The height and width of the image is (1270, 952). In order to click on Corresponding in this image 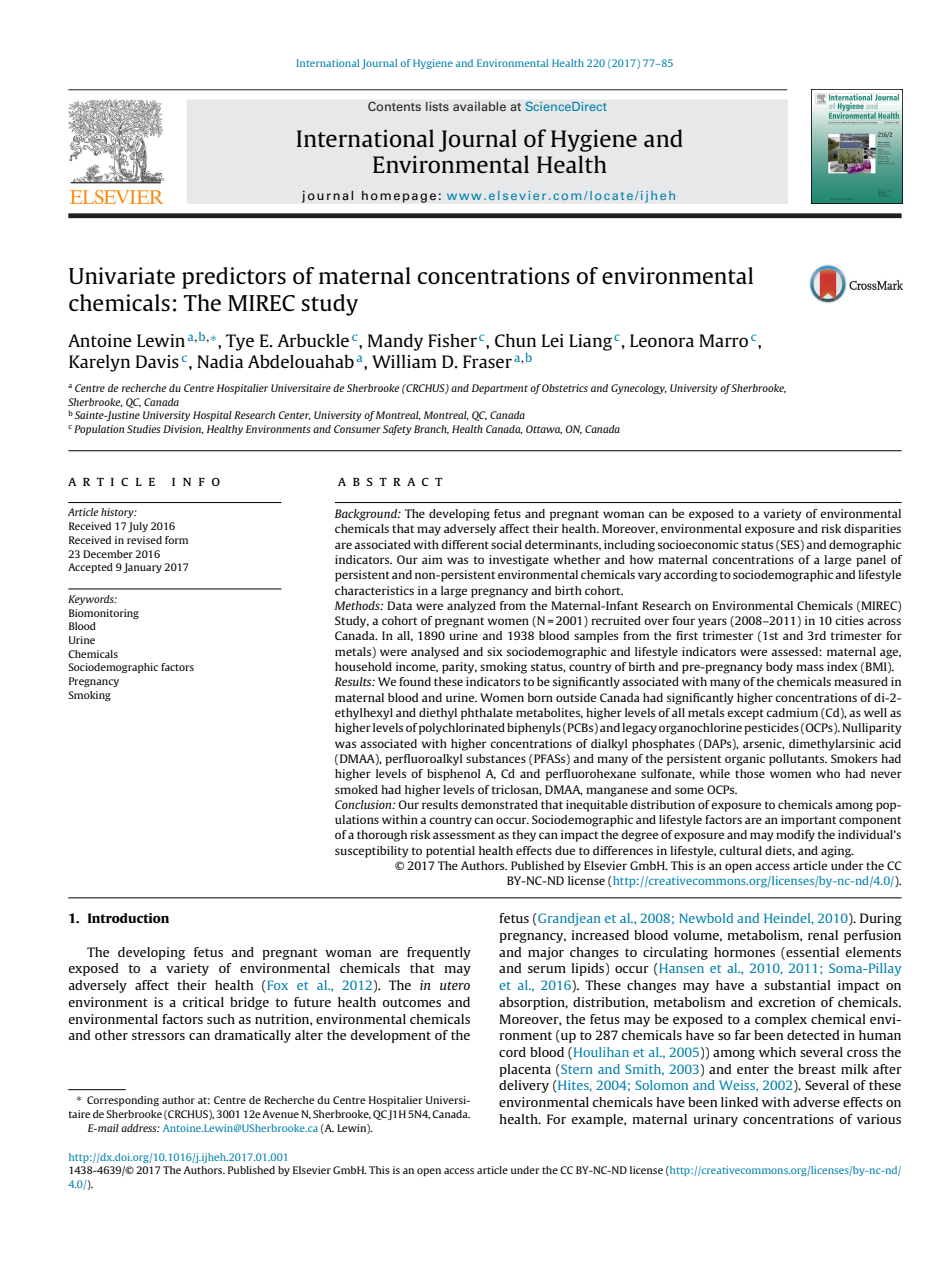, I will do `click(123, 1101)`.
